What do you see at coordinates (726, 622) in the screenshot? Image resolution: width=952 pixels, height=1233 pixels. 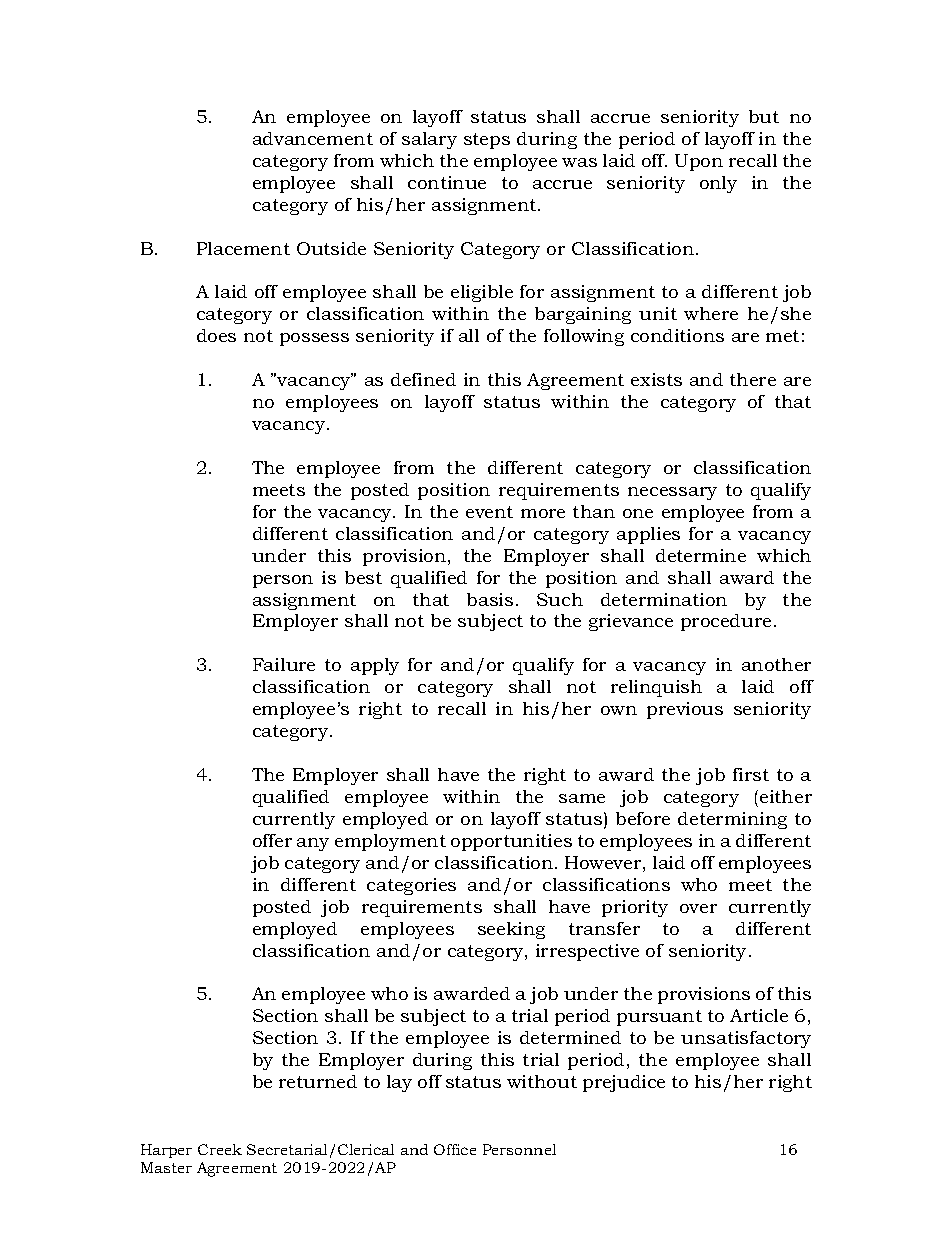 I see `procedure` at bounding box center [726, 622].
